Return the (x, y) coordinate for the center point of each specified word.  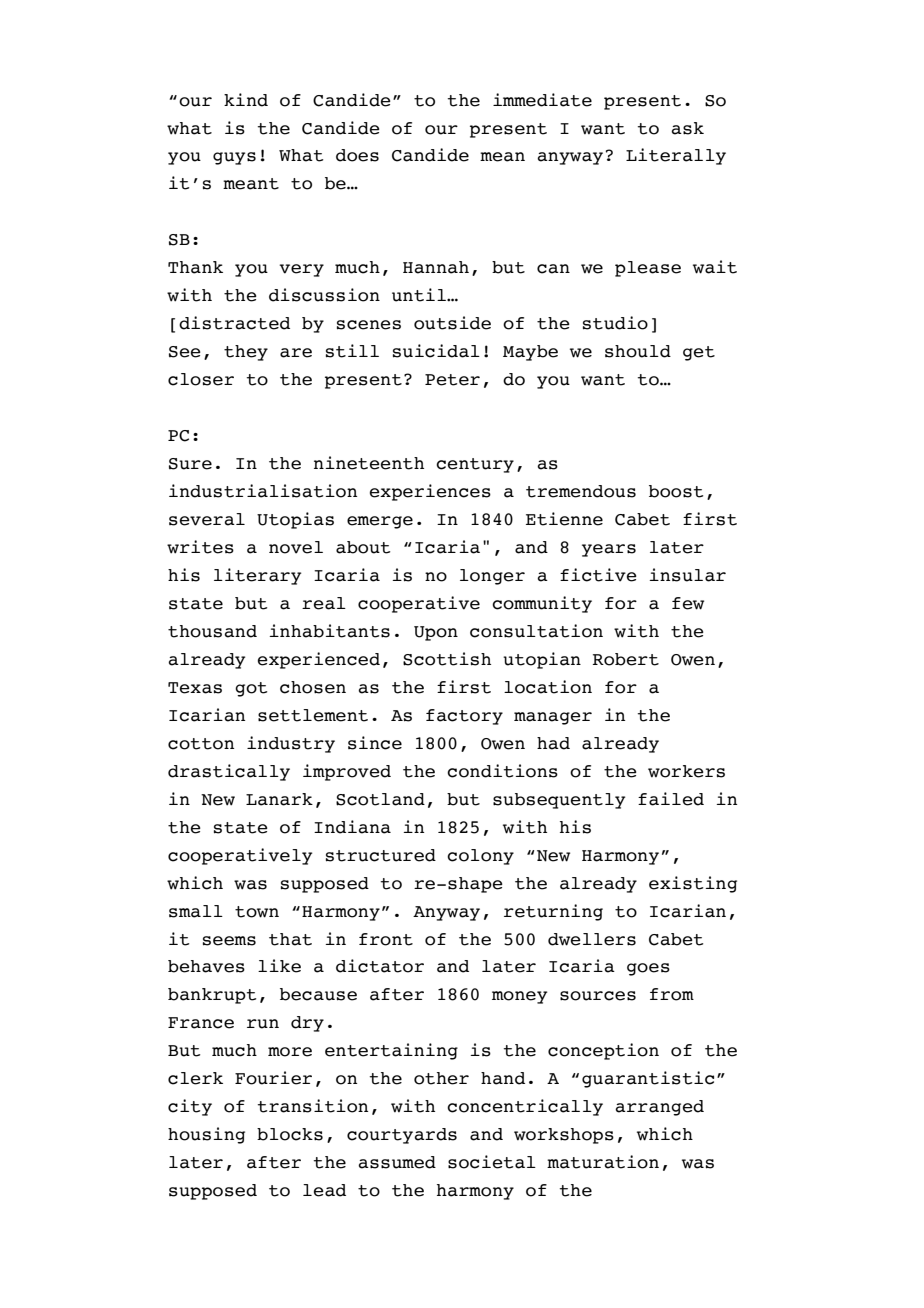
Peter (452, 380)
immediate (542, 100)
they (246, 353)
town (257, 912)
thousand (212, 631)
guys (234, 158)
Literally (676, 156)
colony (480, 857)
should (638, 351)
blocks (290, 1134)
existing (693, 884)
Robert (626, 659)
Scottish (447, 659)
